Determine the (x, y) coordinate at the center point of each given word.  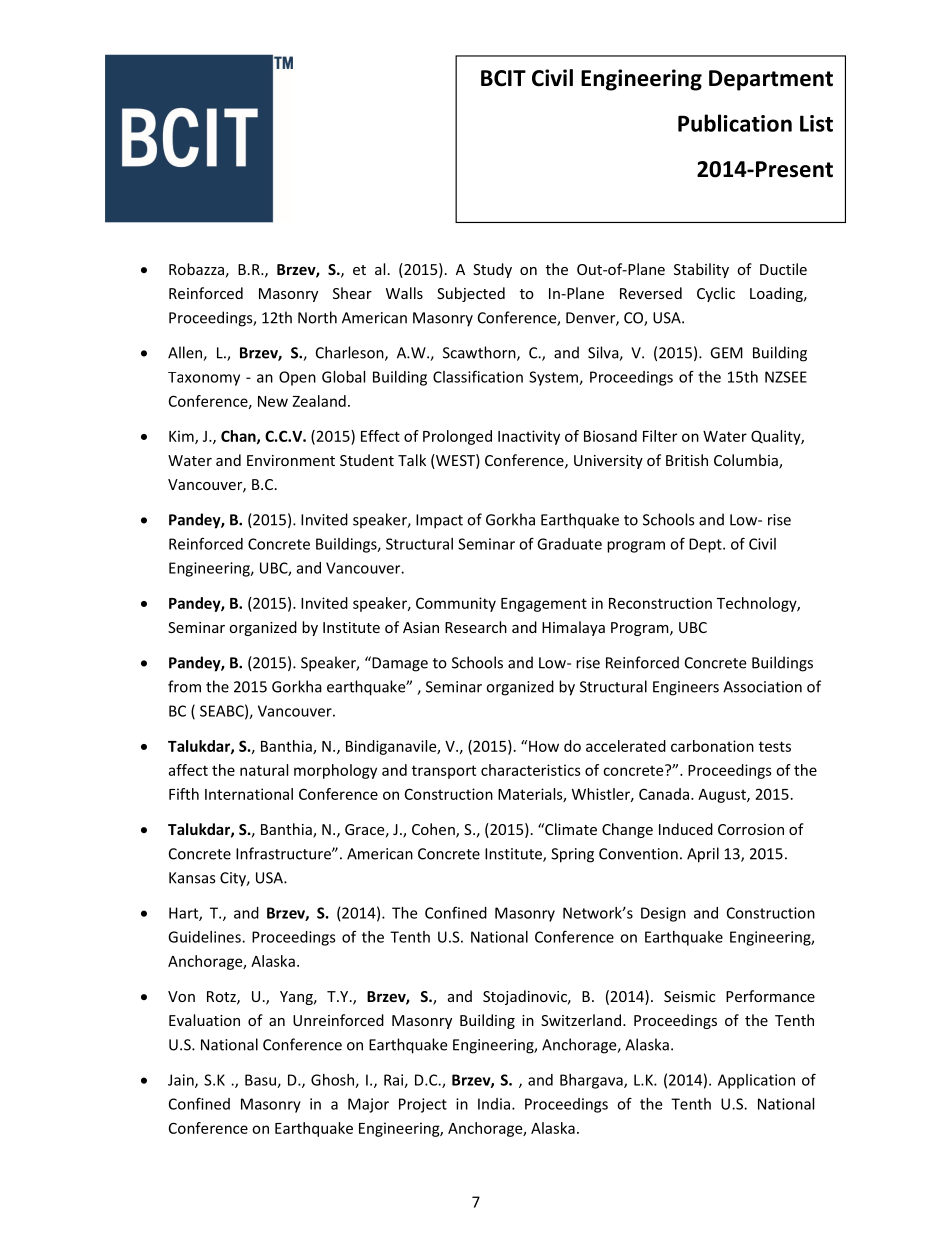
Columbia (747, 461)
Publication (735, 123)
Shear (352, 293)
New (273, 401)
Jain (182, 1081)
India (494, 1104)
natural (264, 770)
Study (492, 270)
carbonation (712, 746)
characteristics (531, 770)
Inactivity (529, 437)
